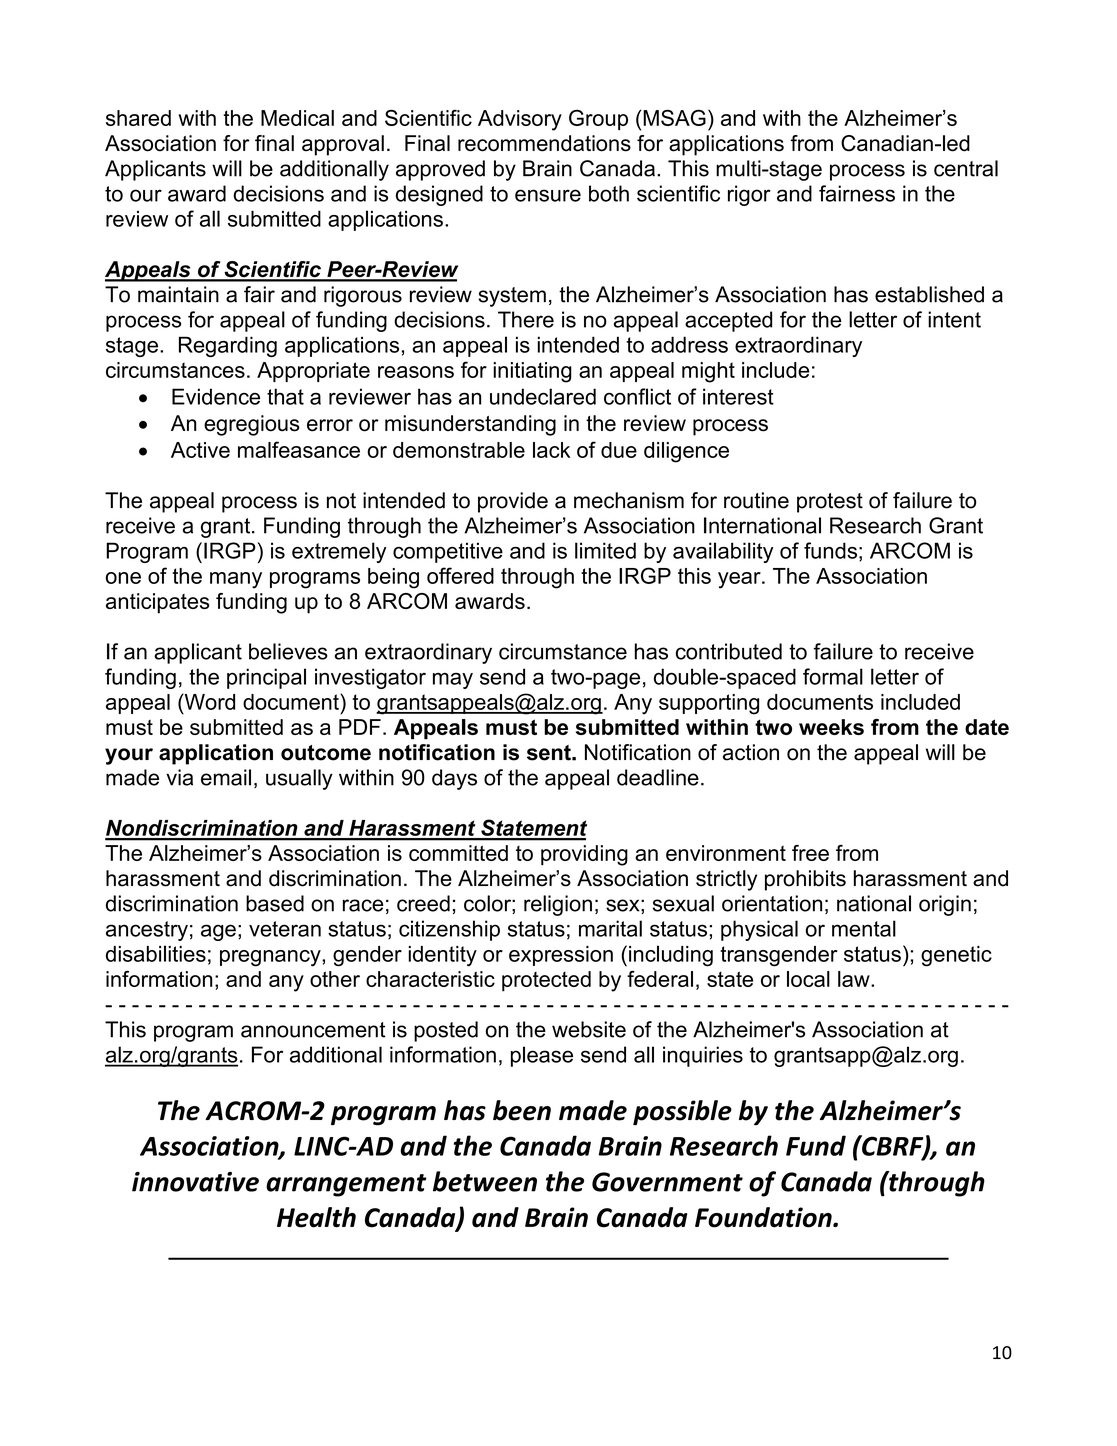 The image size is (1117, 1446). Describe the element at coordinates (810, 853) in the page. I see `free` at that location.
